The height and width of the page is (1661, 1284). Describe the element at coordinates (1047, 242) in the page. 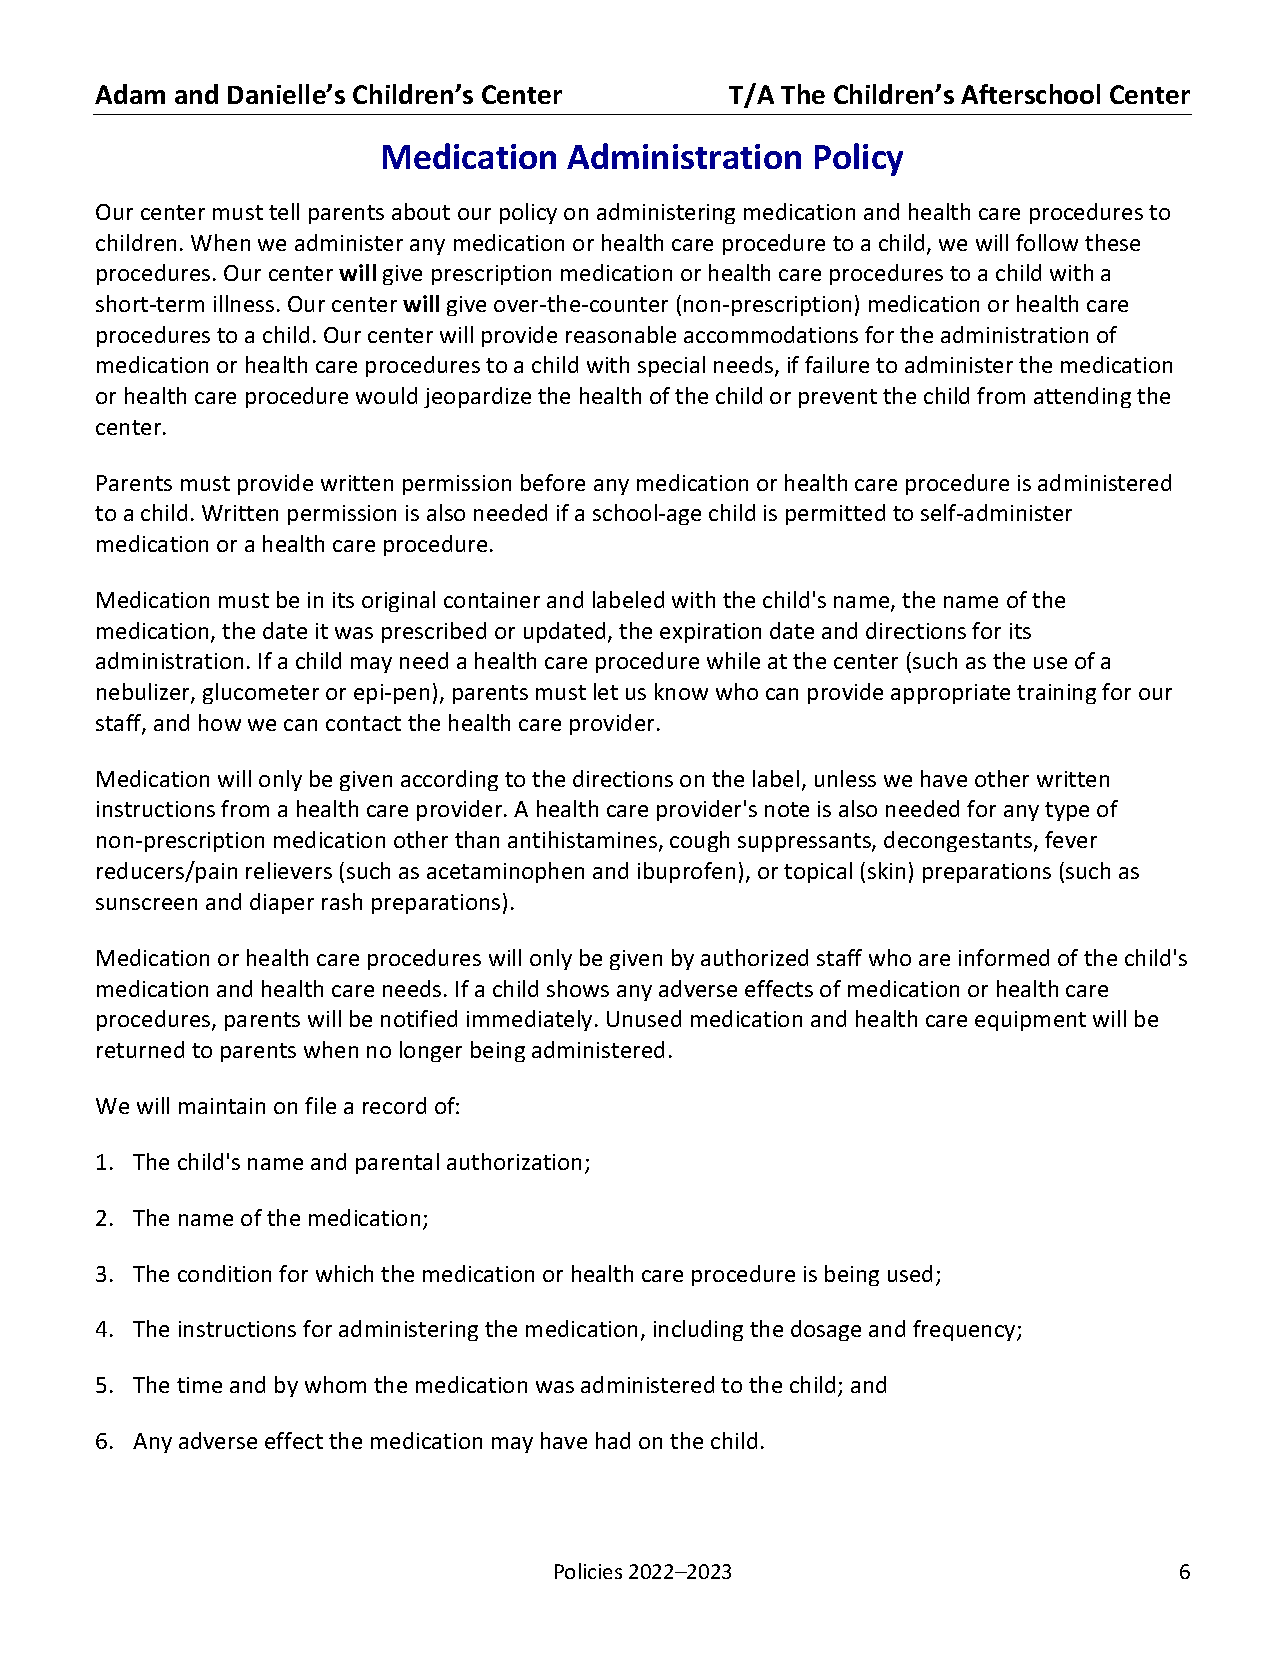

I see `follow` at that location.
